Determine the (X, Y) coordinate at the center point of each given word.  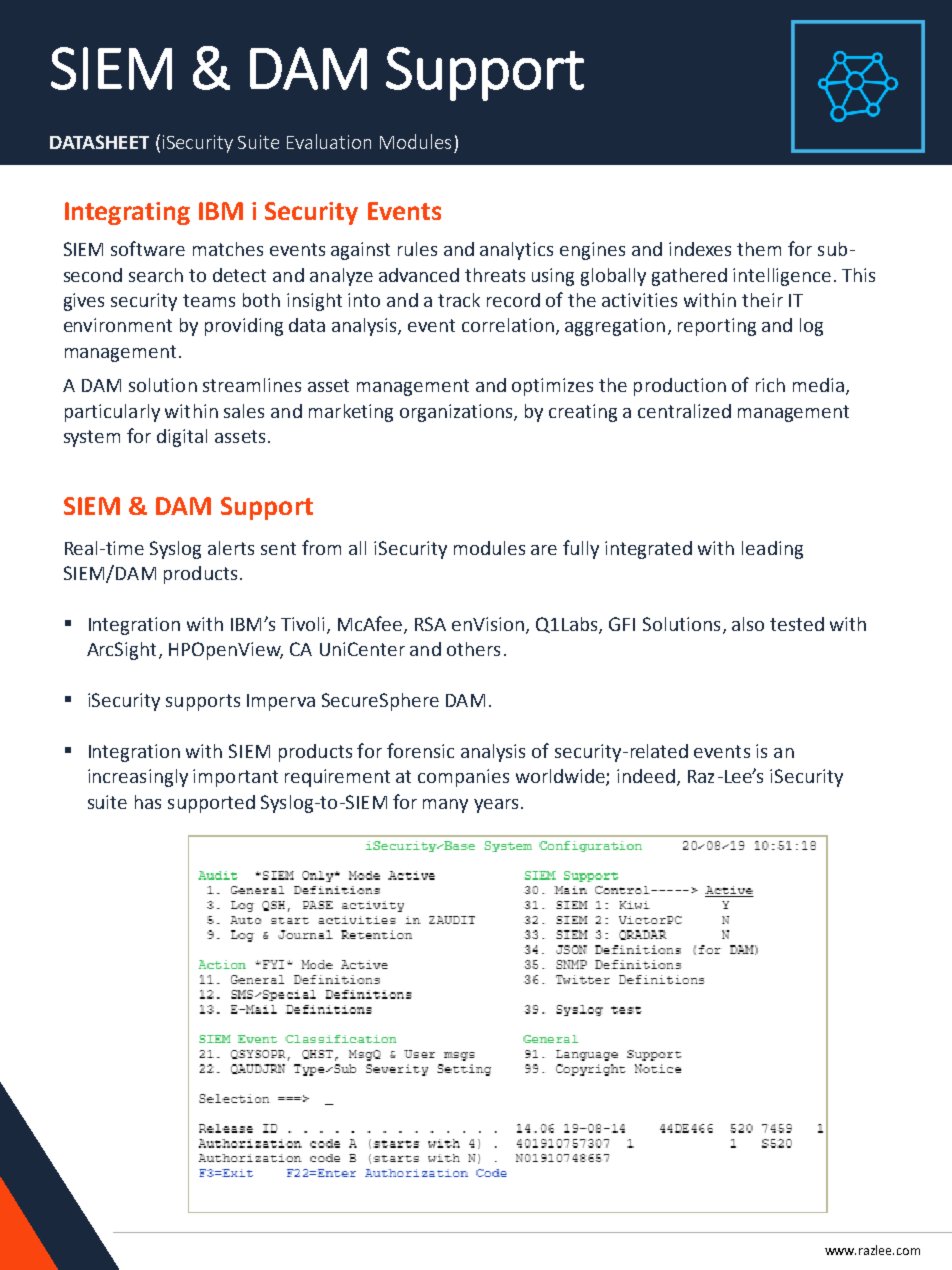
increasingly (138, 778)
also (748, 624)
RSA (430, 624)
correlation (508, 325)
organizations (457, 413)
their (762, 300)
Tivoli (302, 624)
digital (182, 438)
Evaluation (329, 141)
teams (209, 300)
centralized (684, 411)
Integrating (127, 213)
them (759, 249)
